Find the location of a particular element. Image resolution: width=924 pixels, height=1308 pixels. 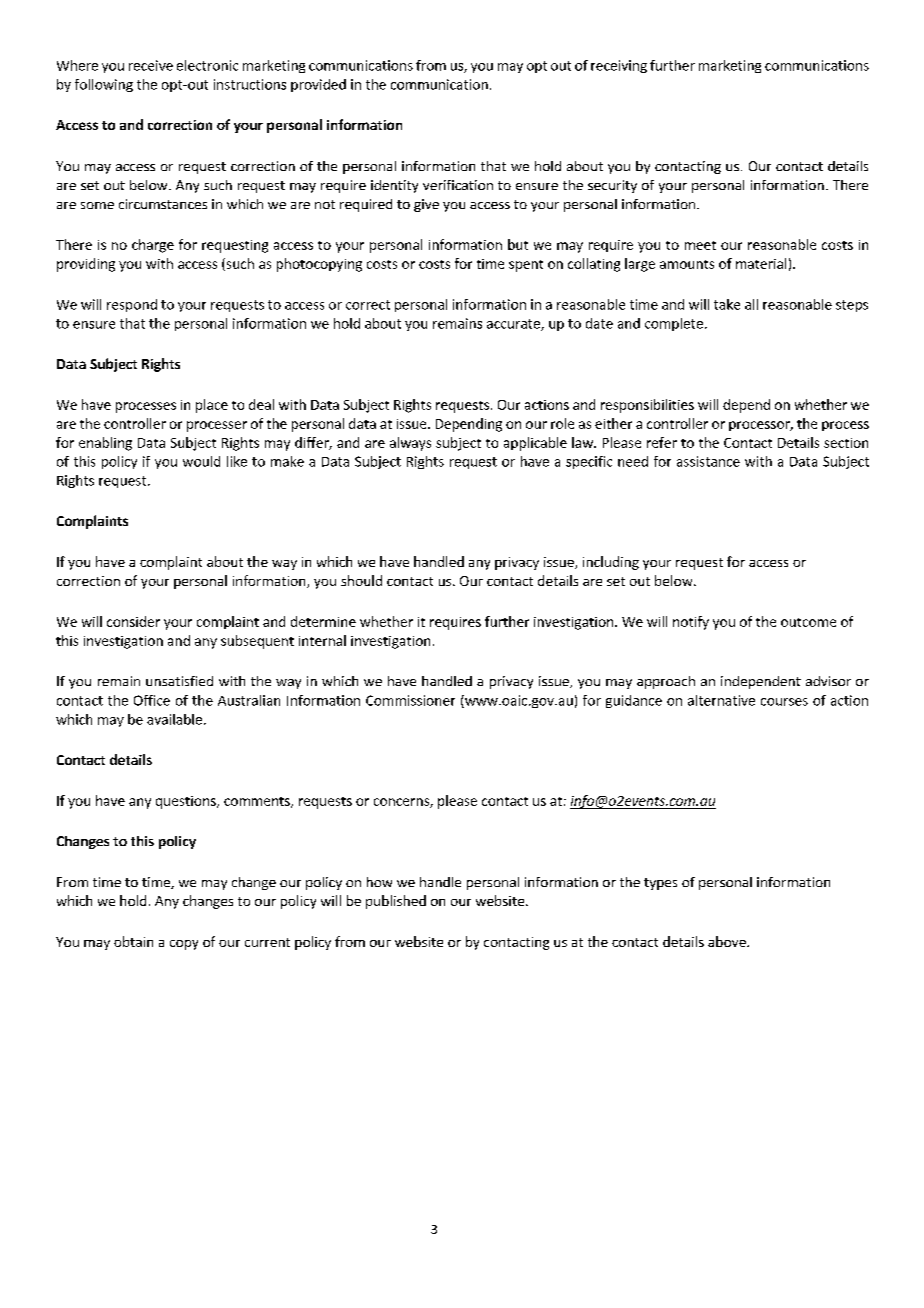

all is located at coordinates (751, 304).
